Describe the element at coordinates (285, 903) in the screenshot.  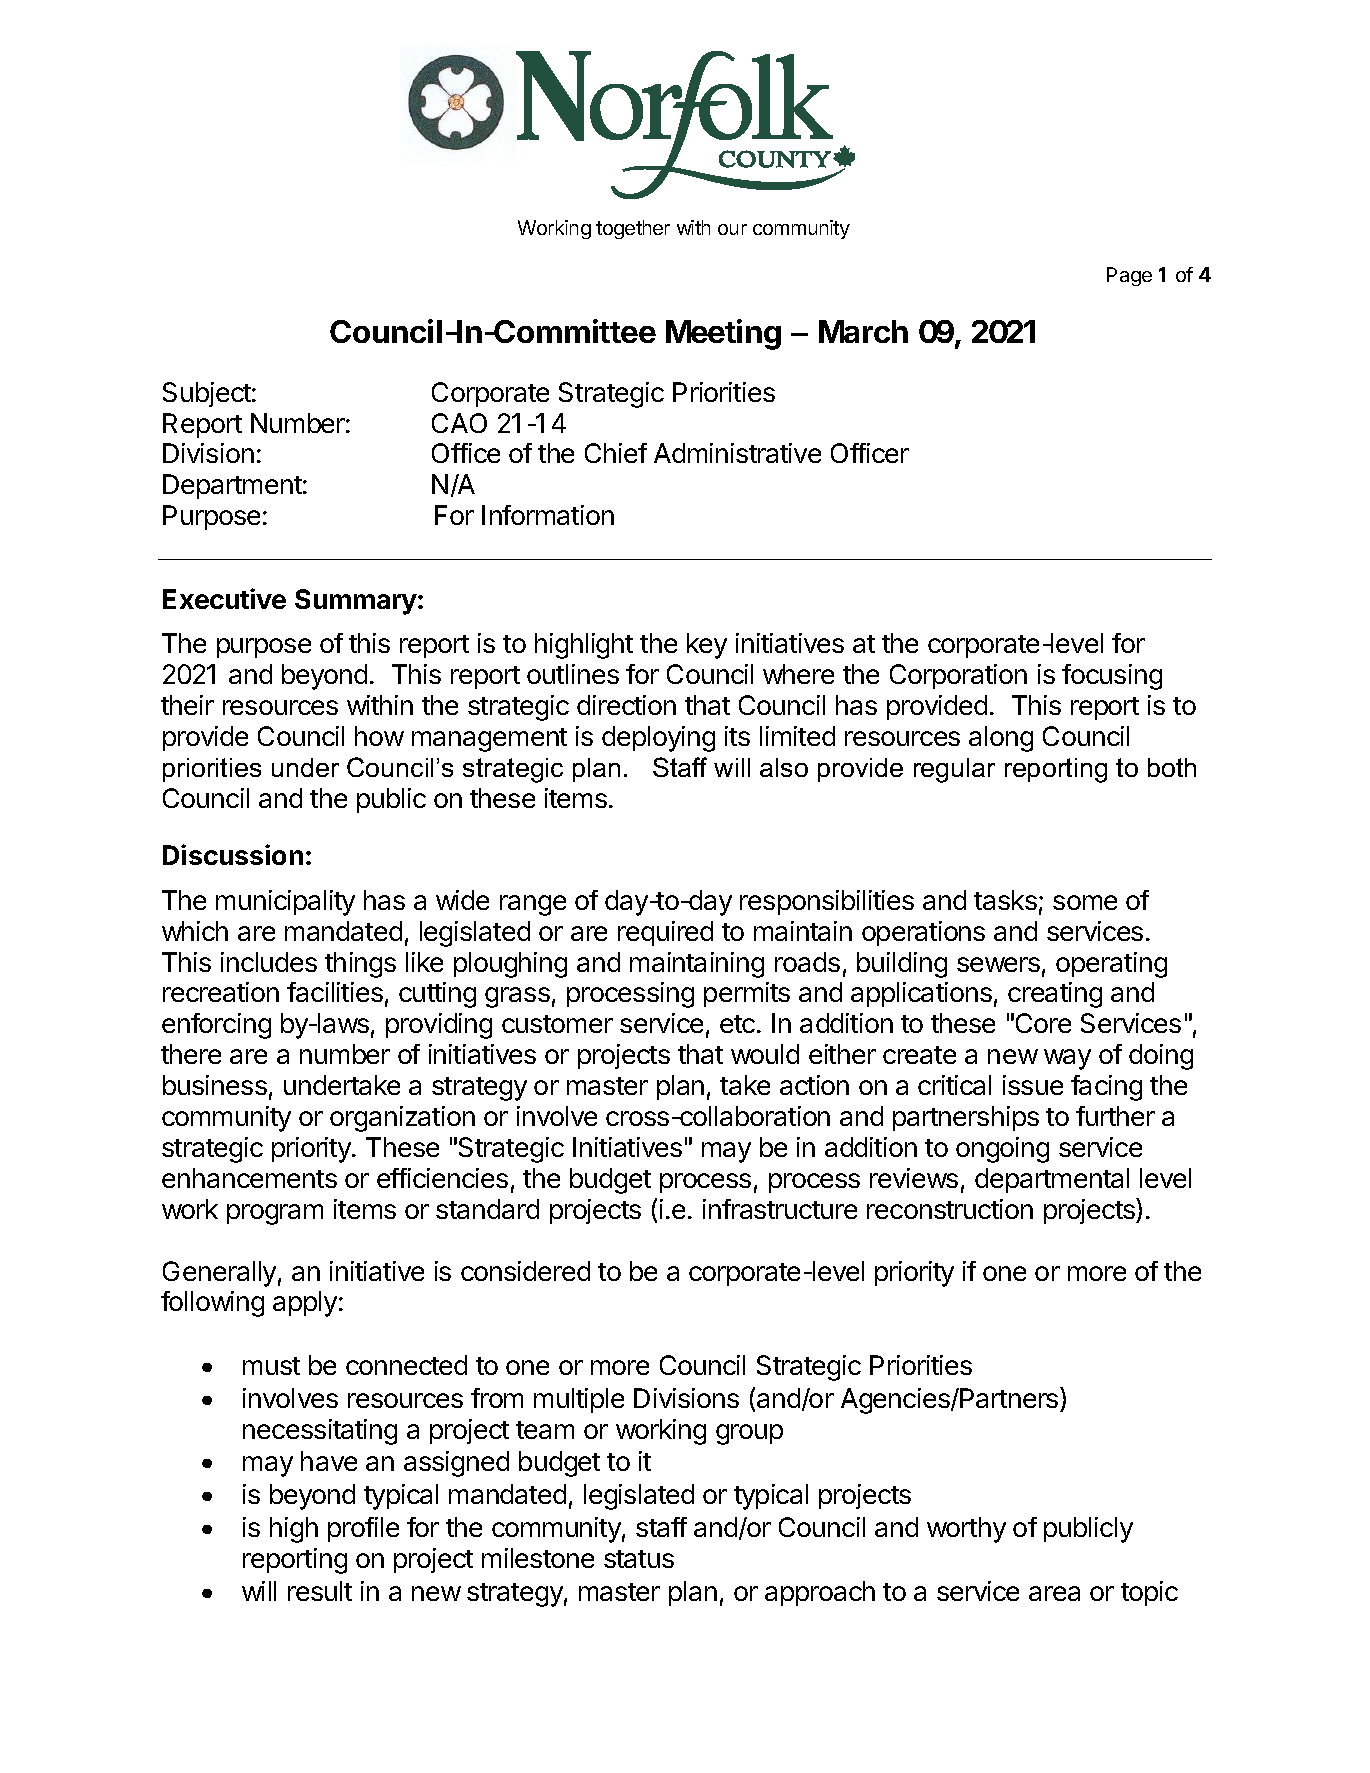
I see `municipality` at that location.
